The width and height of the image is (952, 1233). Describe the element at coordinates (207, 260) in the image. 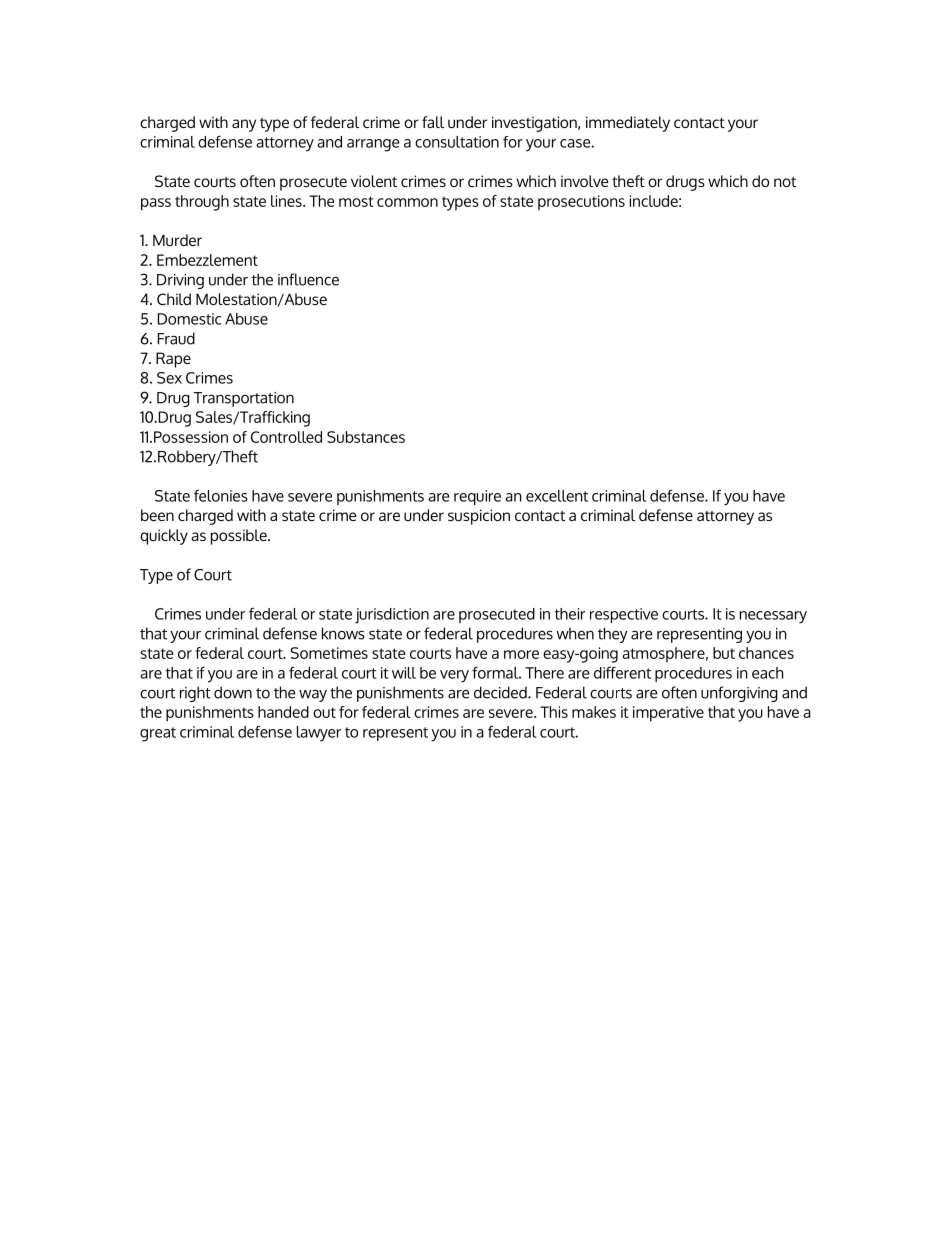

I see `Embezzlement` at that location.
